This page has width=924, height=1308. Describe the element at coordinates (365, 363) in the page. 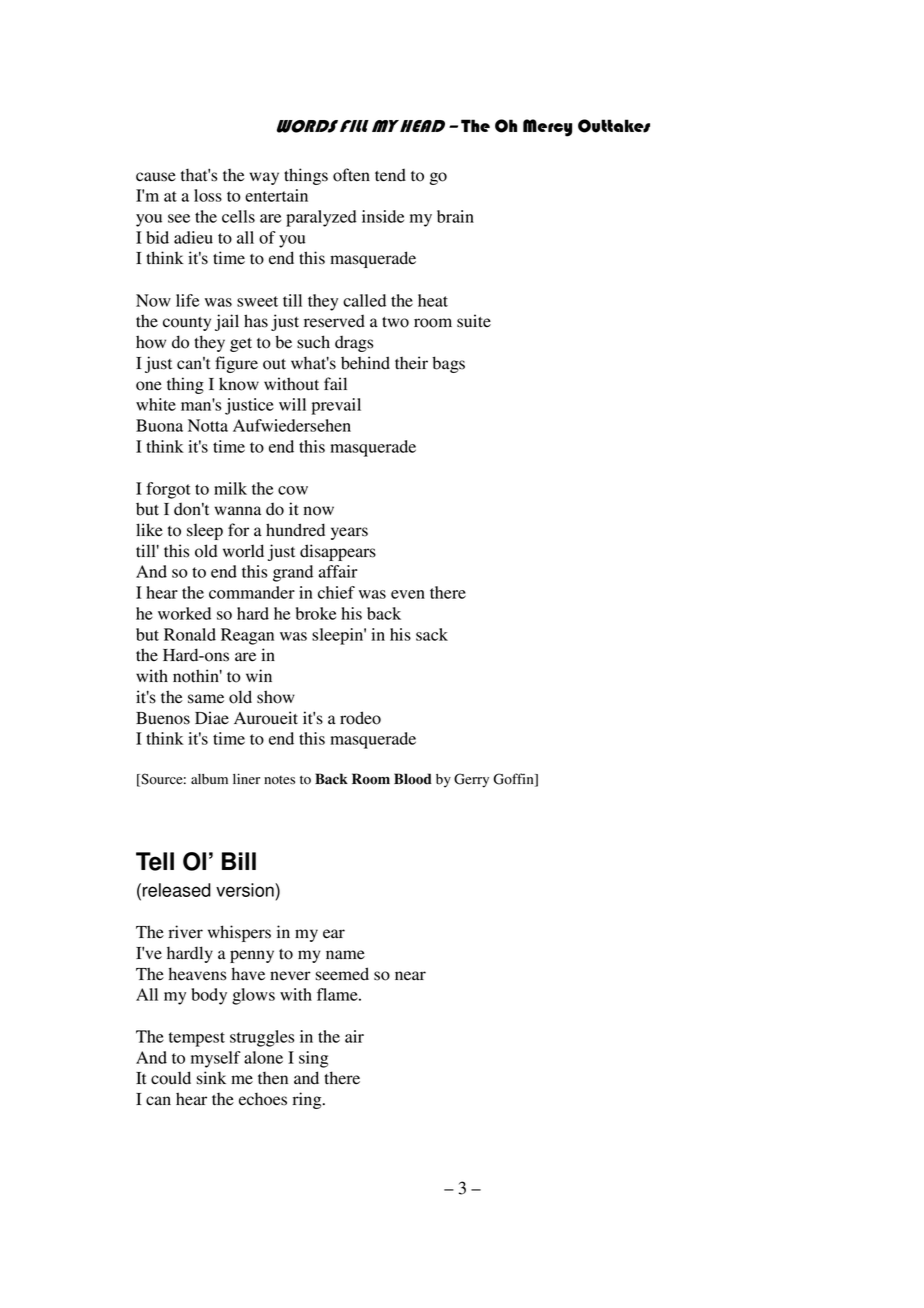

I see `behind` at that location.
